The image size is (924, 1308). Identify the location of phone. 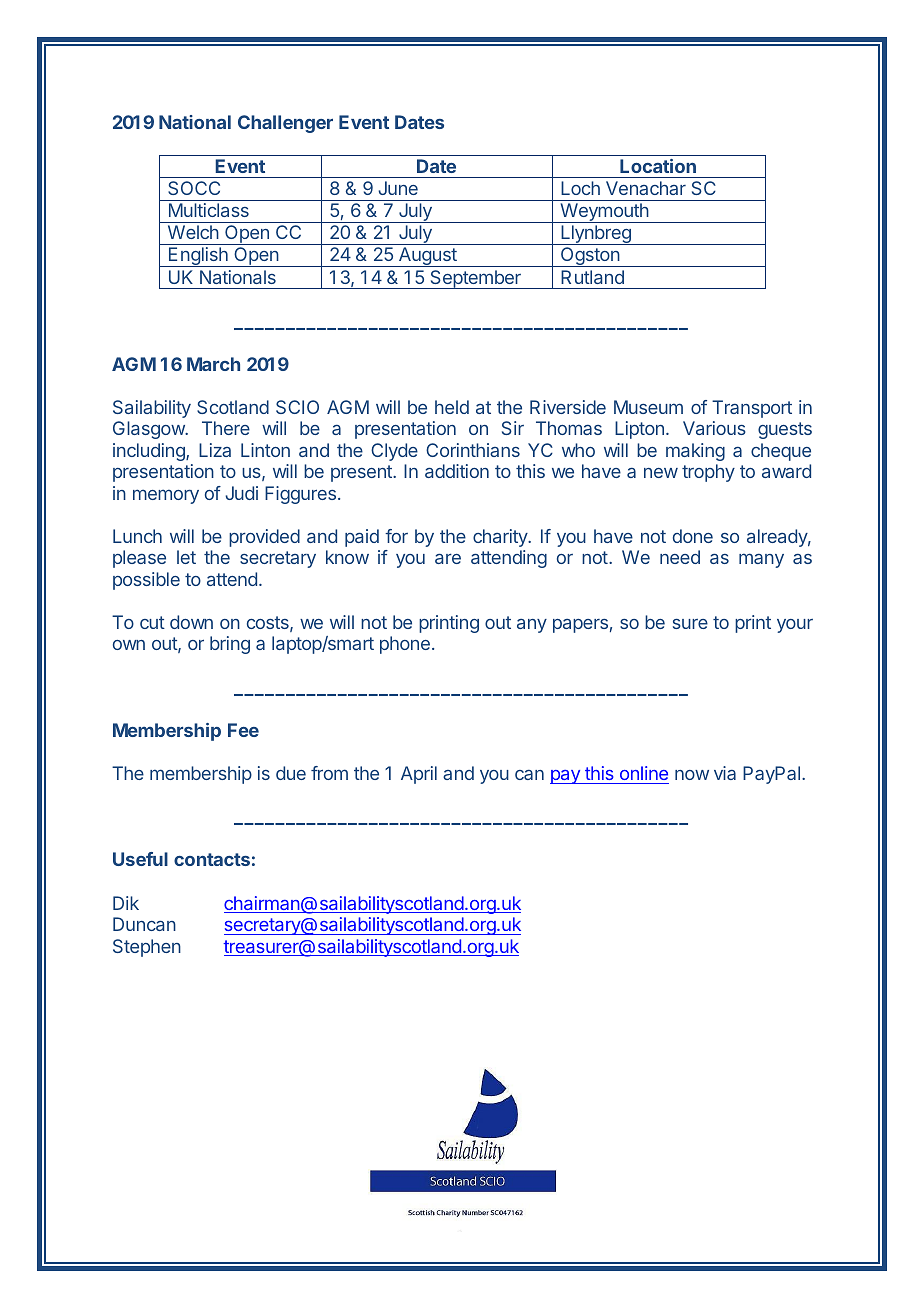
(405, 645).
